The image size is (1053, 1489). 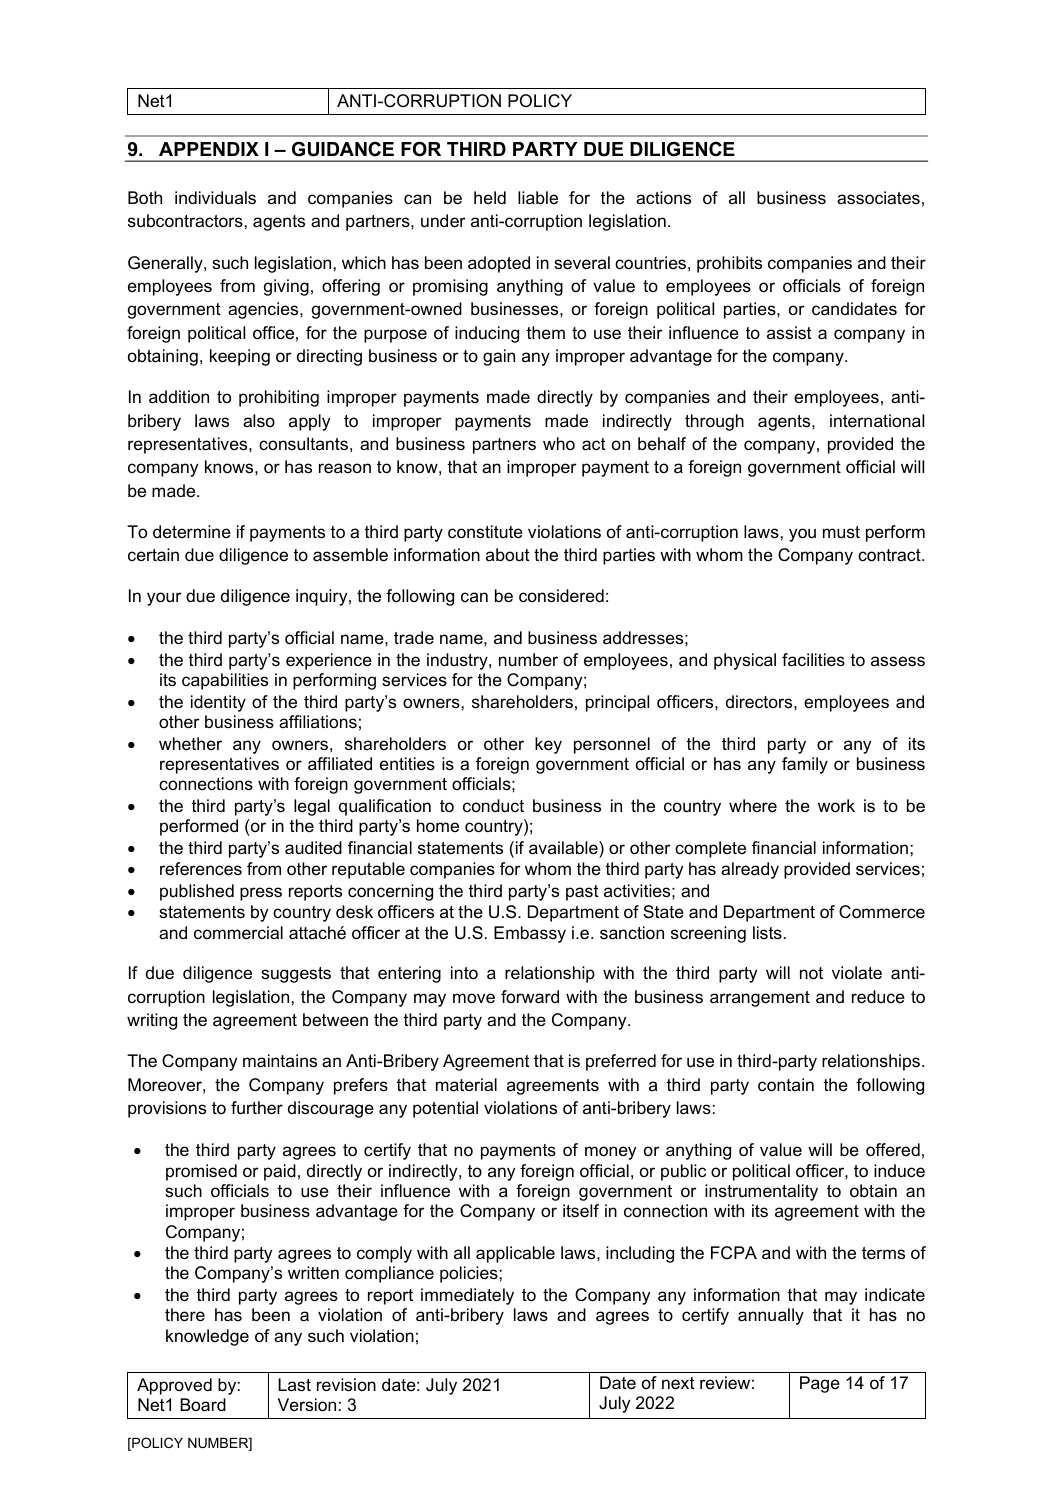 I want to click on individuals, so click(x=215, y=198).
